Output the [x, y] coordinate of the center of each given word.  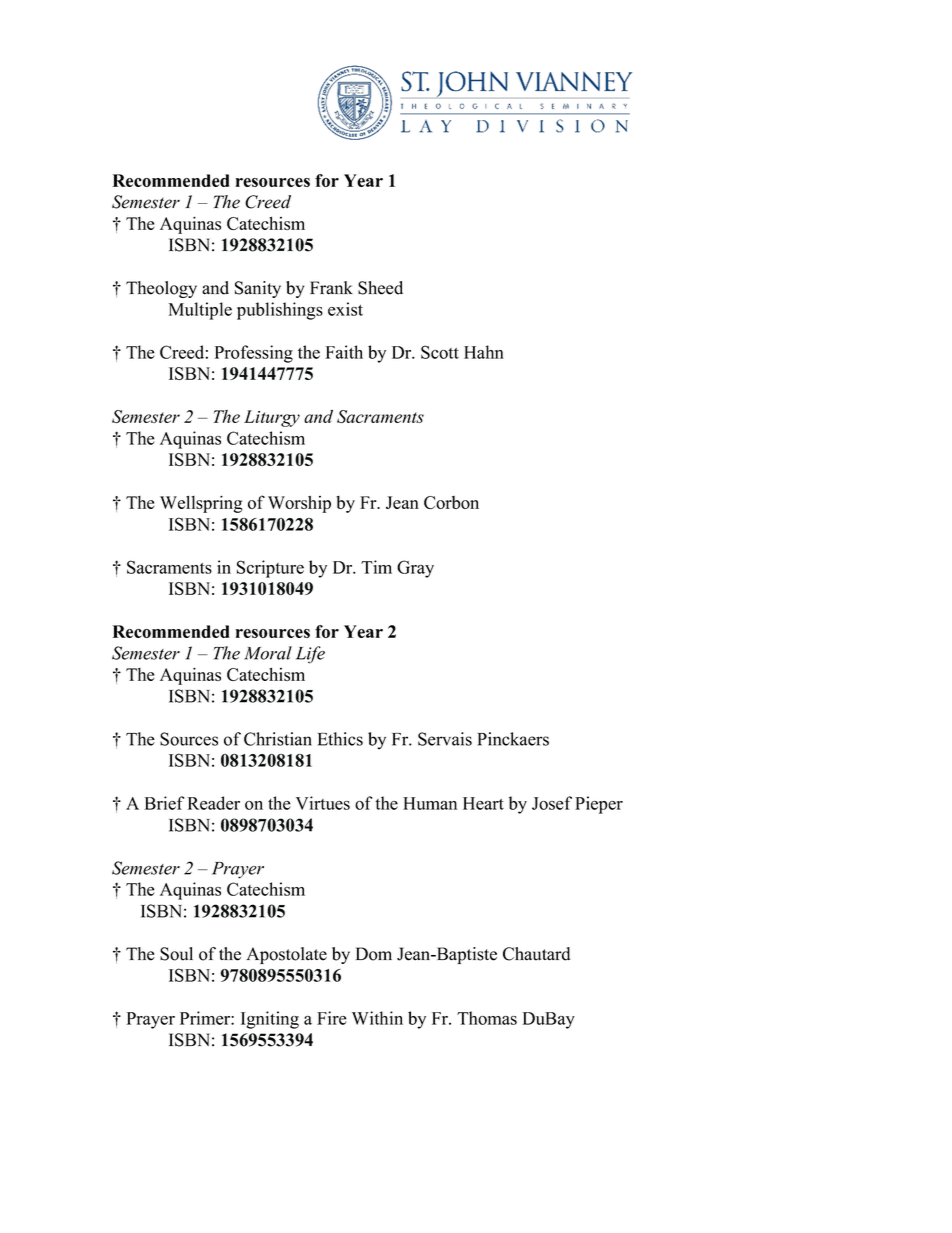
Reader [214, 803]
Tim [376, 567]
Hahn [484, 352]
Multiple [200, 311]
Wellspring [201, 504]
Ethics [340, 739]
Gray [415, 569]
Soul [176, 954]
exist [345, 309]
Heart [483, 803]
